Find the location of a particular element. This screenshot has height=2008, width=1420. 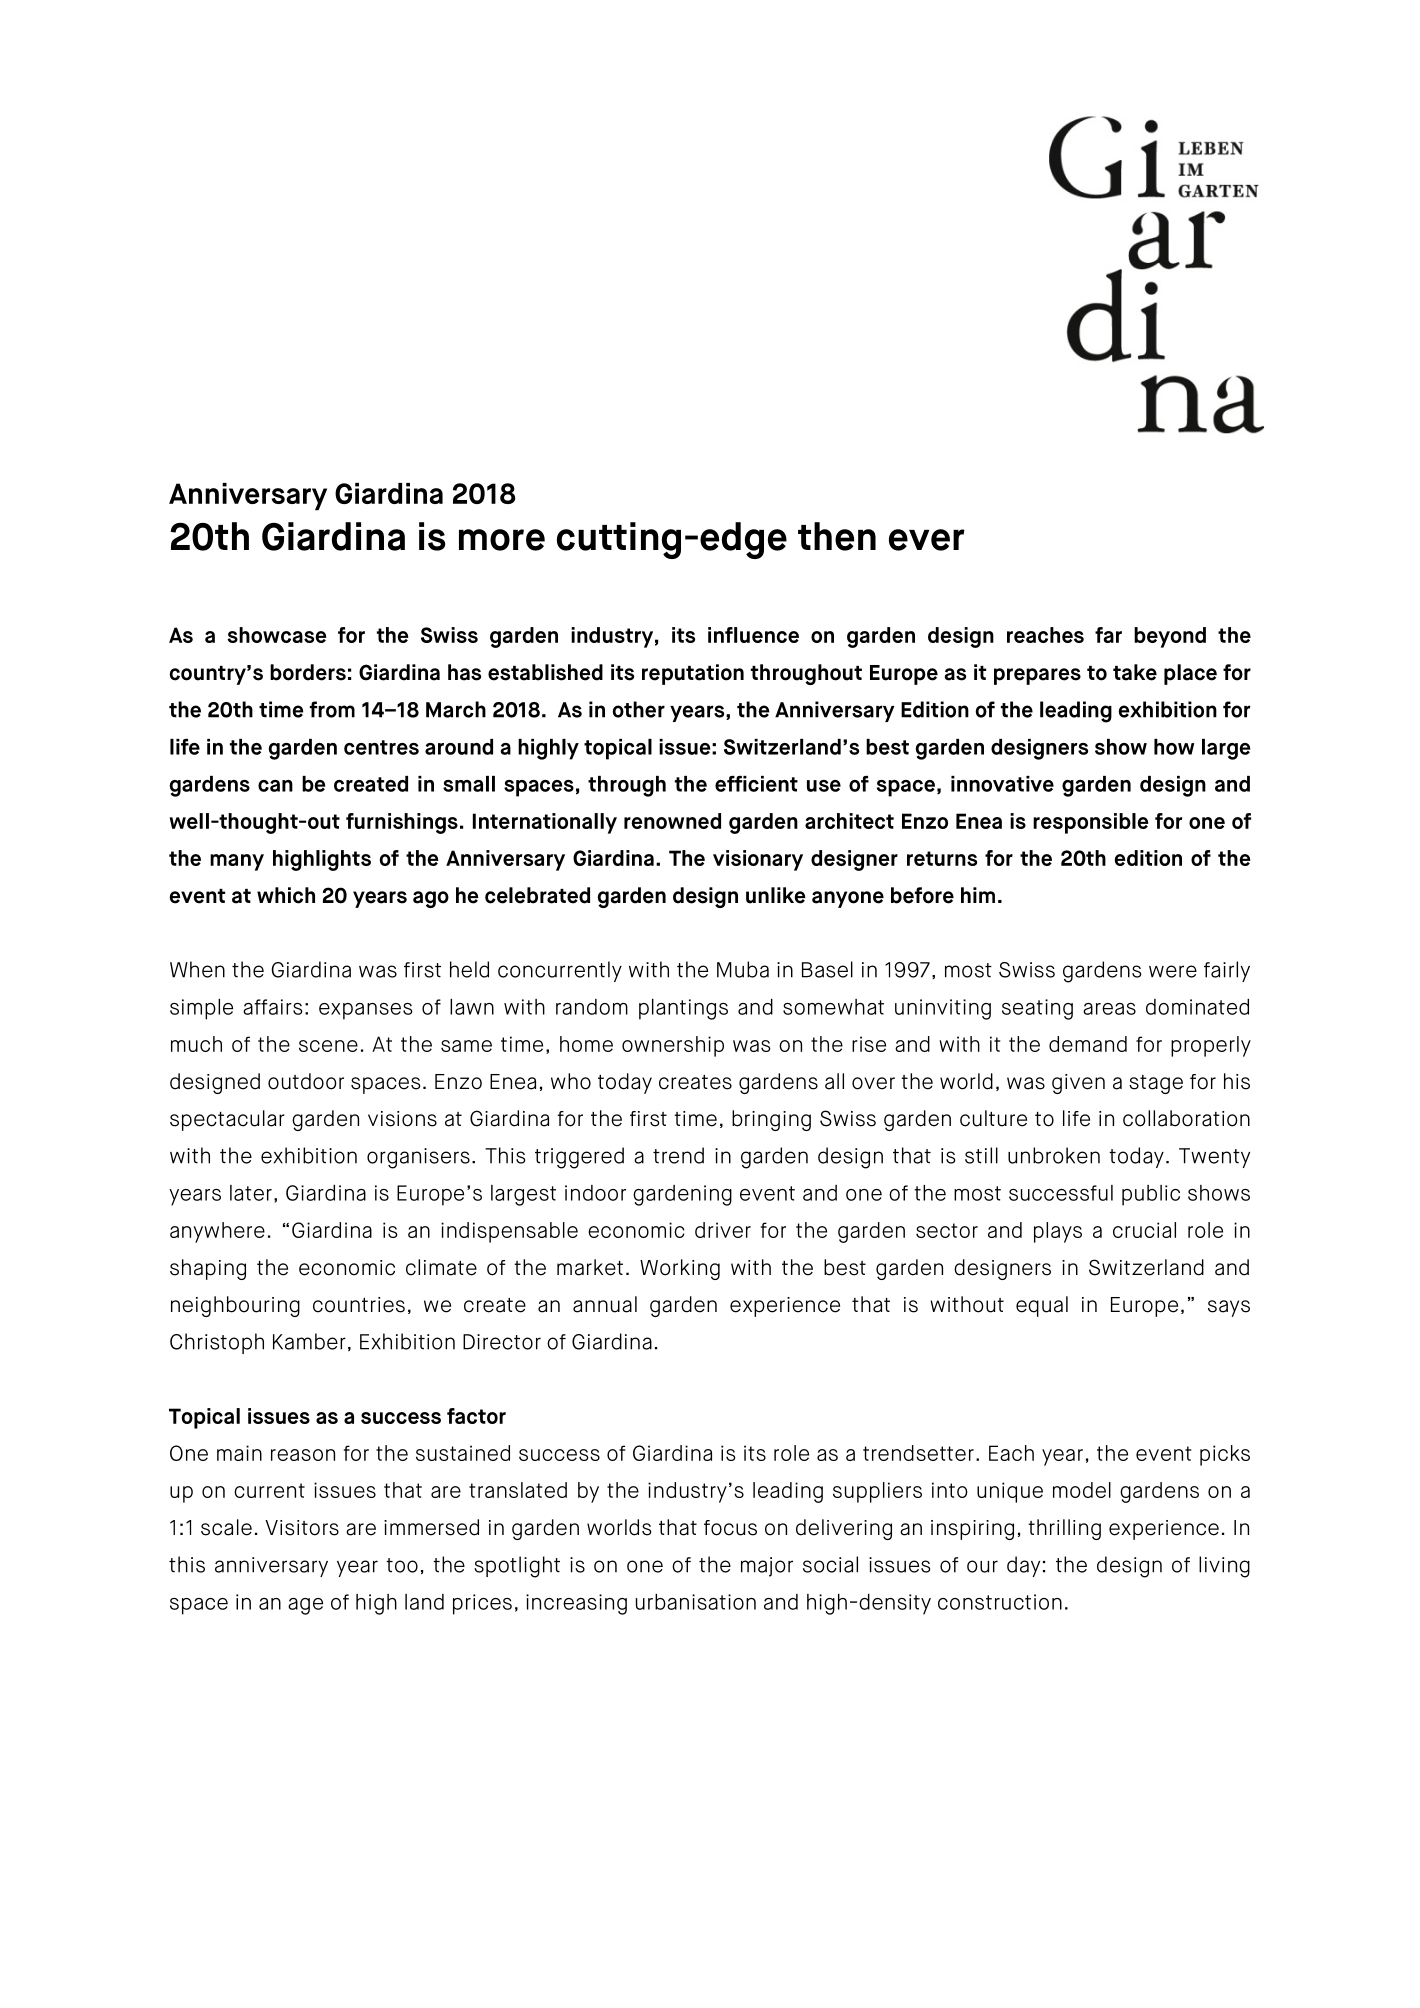

affairs is located at coordinates (273, 1007).
